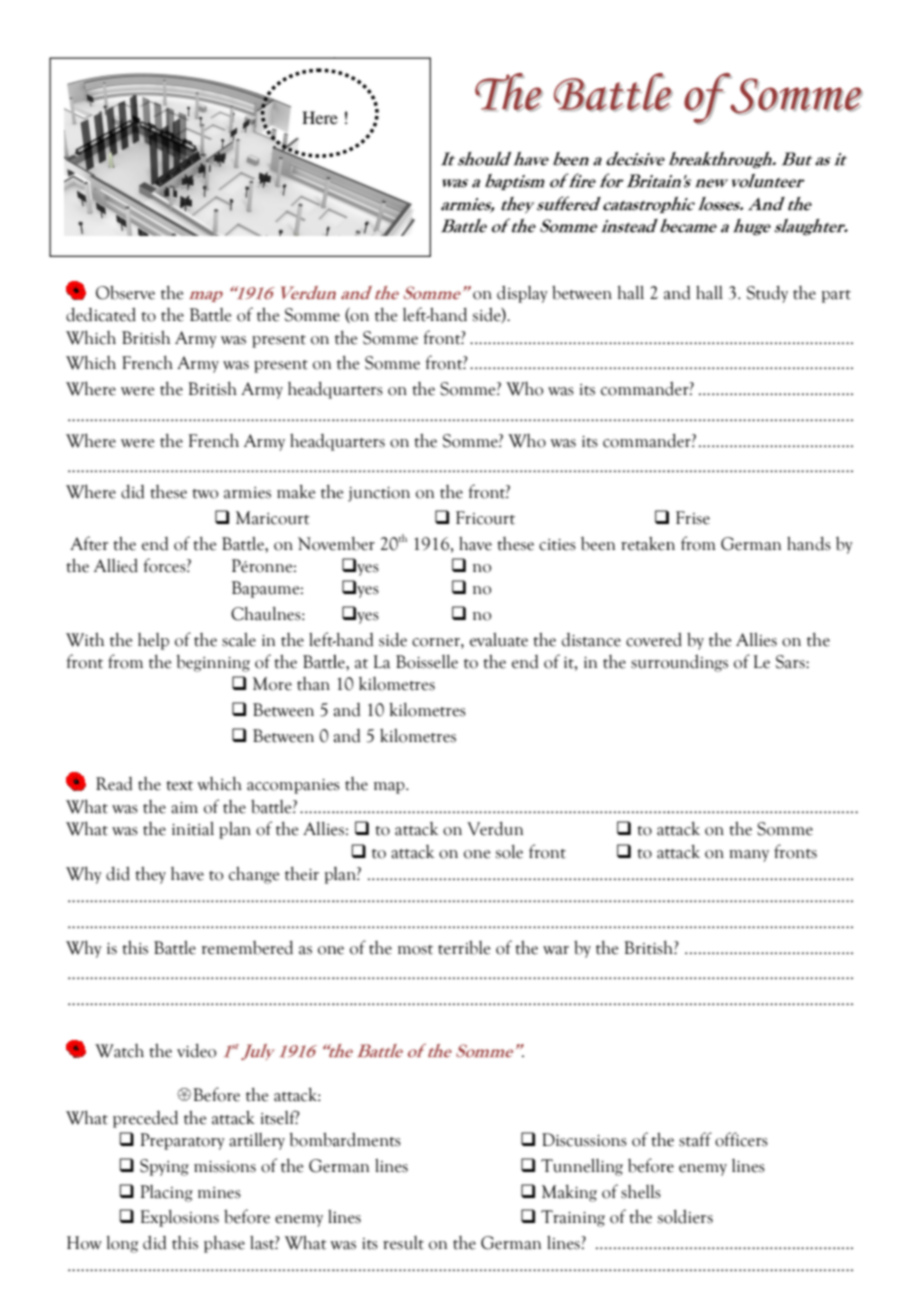 The image size is (924, 1308). What do you see at coordinates (767, 294) in the page?
I see `Study` at bounding box center [767, 294].
